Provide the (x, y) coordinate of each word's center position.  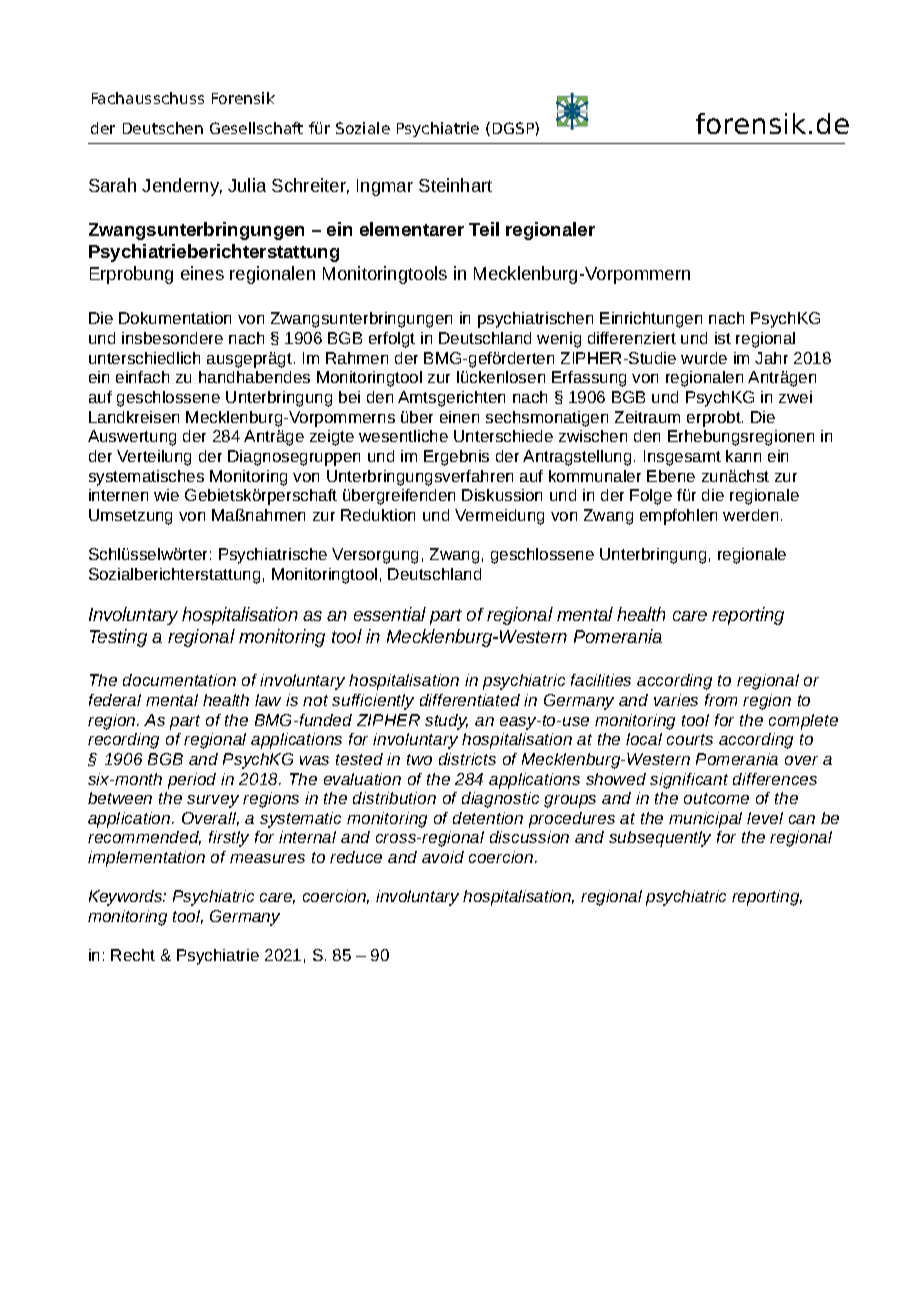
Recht (133, 955)
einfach (142, 377)
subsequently (660, 839)
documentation (179, 680)
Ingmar (385, 187)
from (721, 700)
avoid (443, 857)
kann (743, 456)
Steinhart (455, 185)
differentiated (470, 700)
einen (459, 417)
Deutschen (163, 128)
